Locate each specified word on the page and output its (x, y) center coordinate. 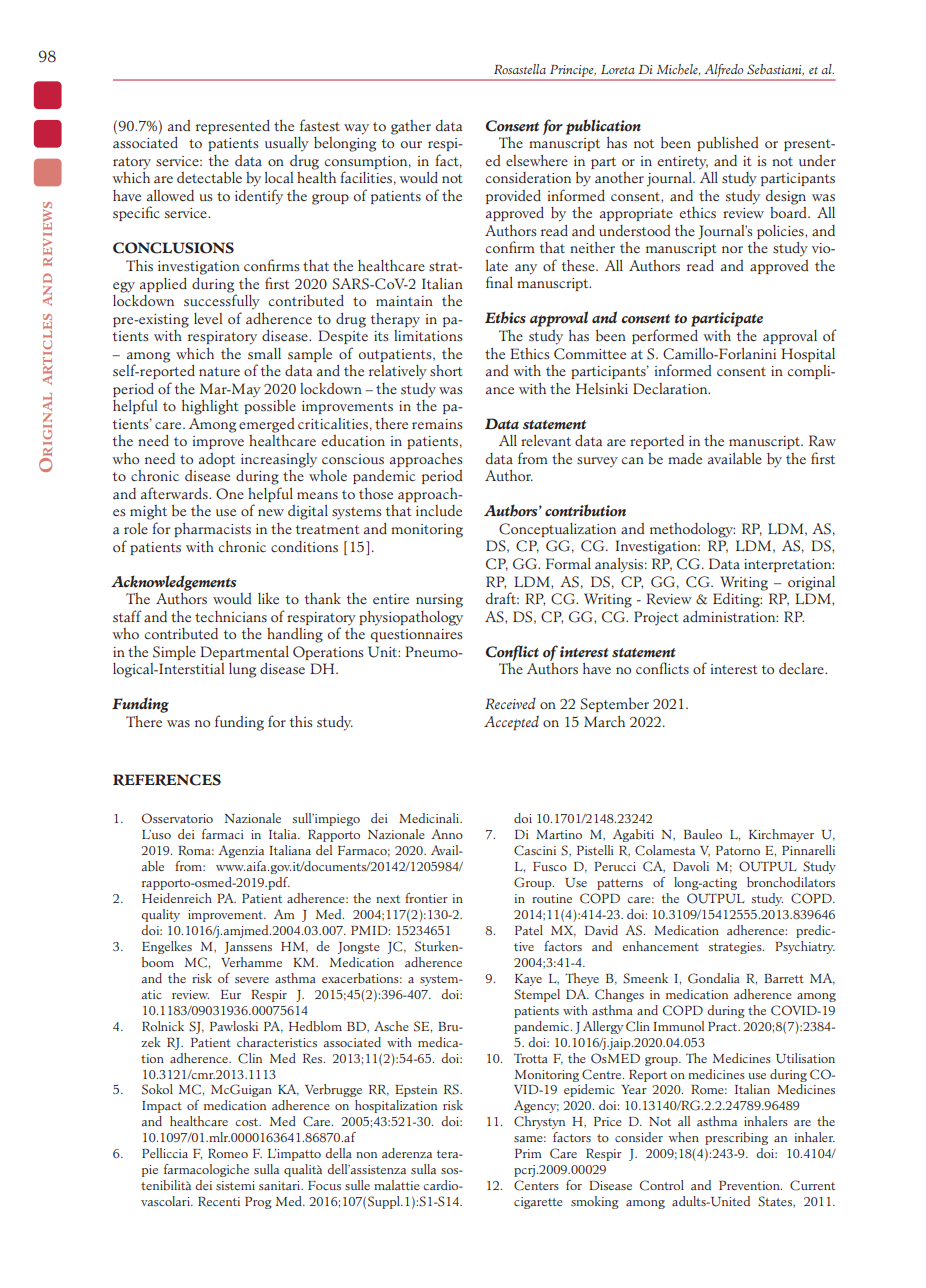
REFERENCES (167, 780)
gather (411, 127)
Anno (447, 834)
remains (437, 424)
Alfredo (724, 72)
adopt (217, 460)
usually (287, 144)
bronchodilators (791, 882)
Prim (528, 1153)
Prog (258, 1203)
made (685, 459)
